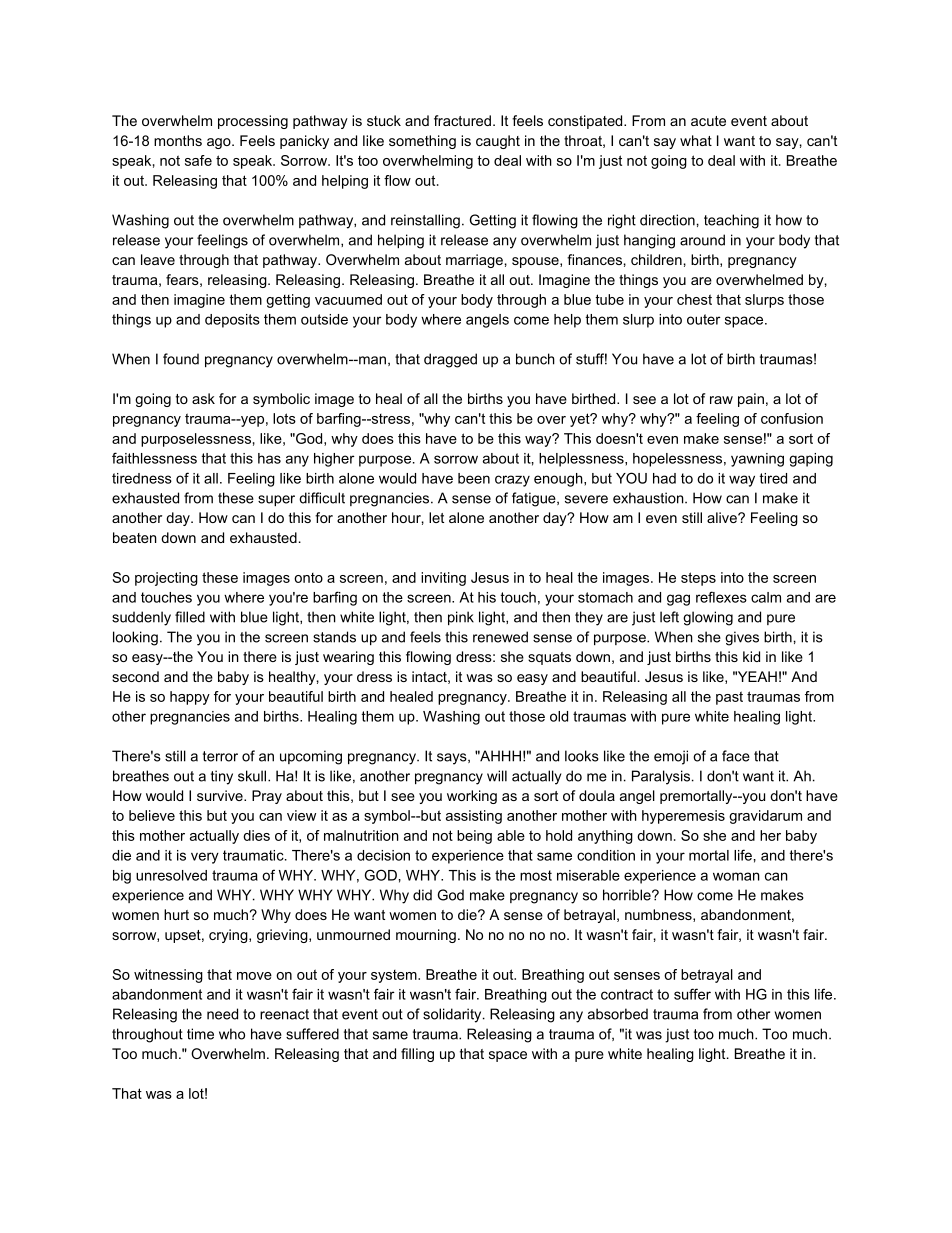  What do you see at coordinates (618, 1014) in the screenshot?
I see `absorbed` at bounding box center [618, 1014].
